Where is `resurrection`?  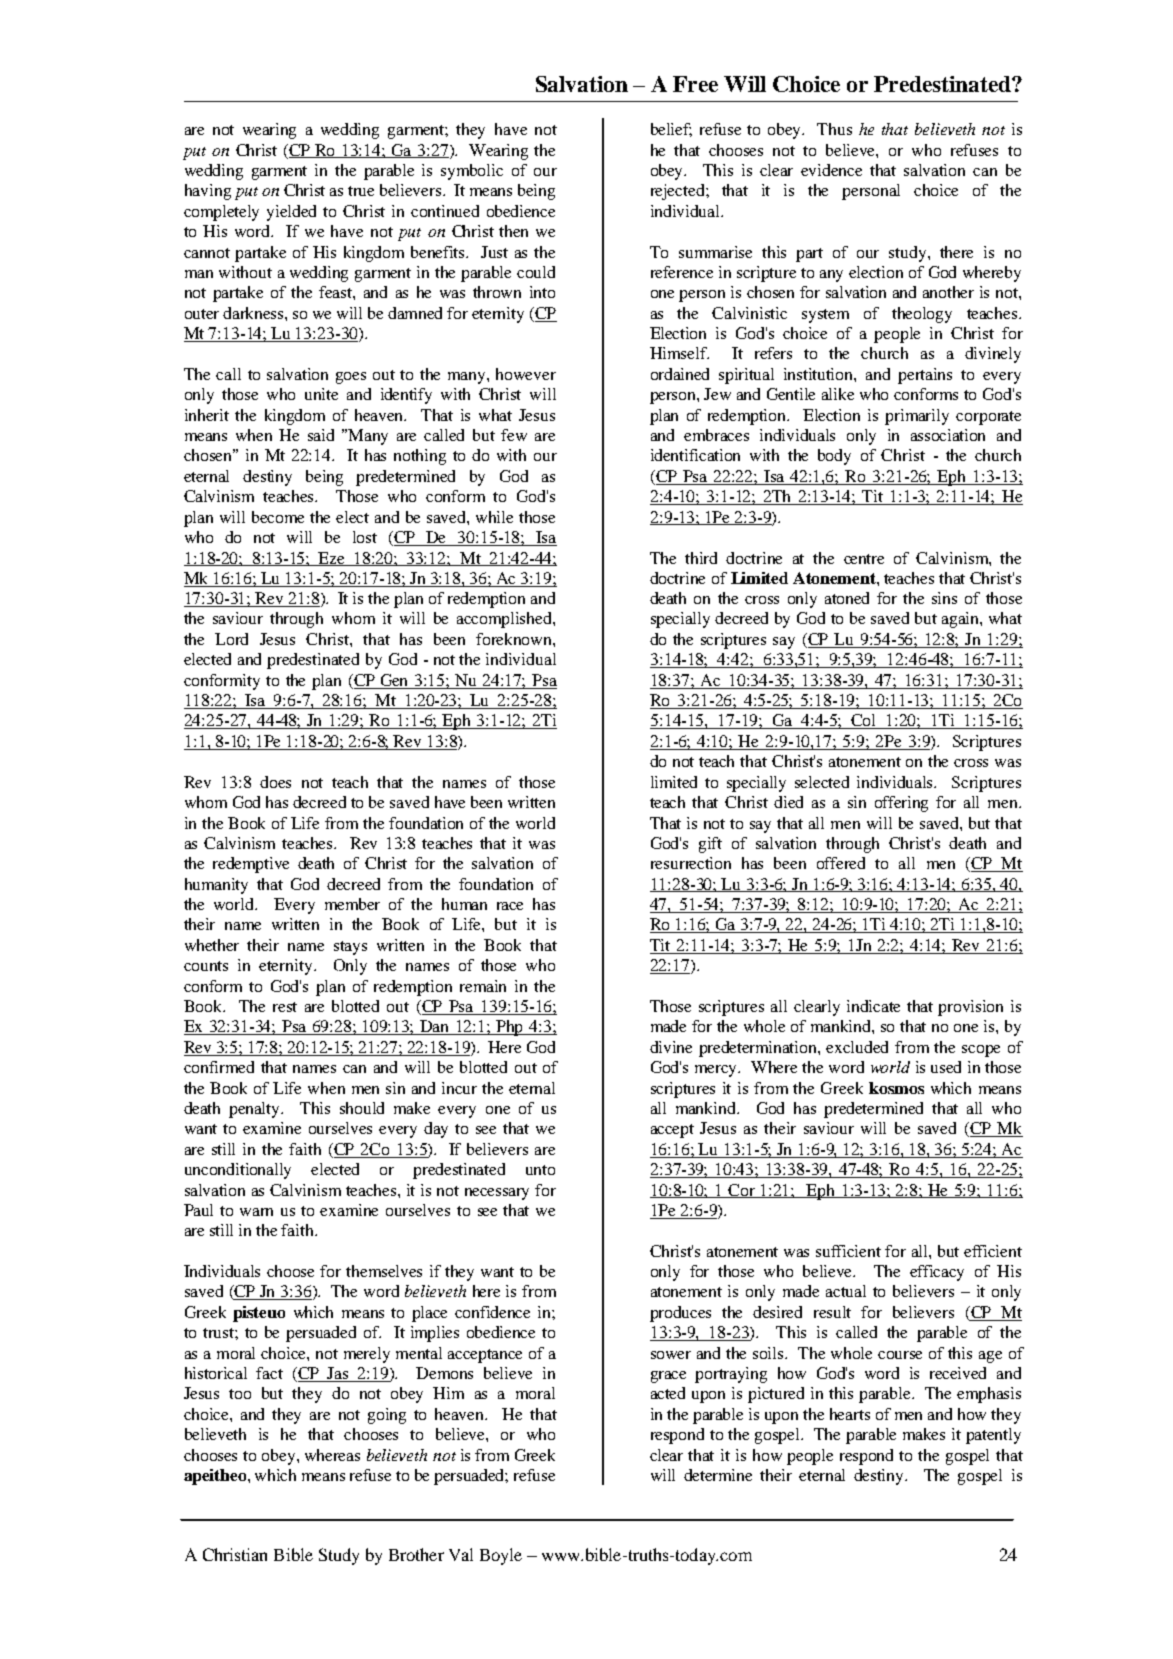
resurrection is located at coordinates (691, 863).
